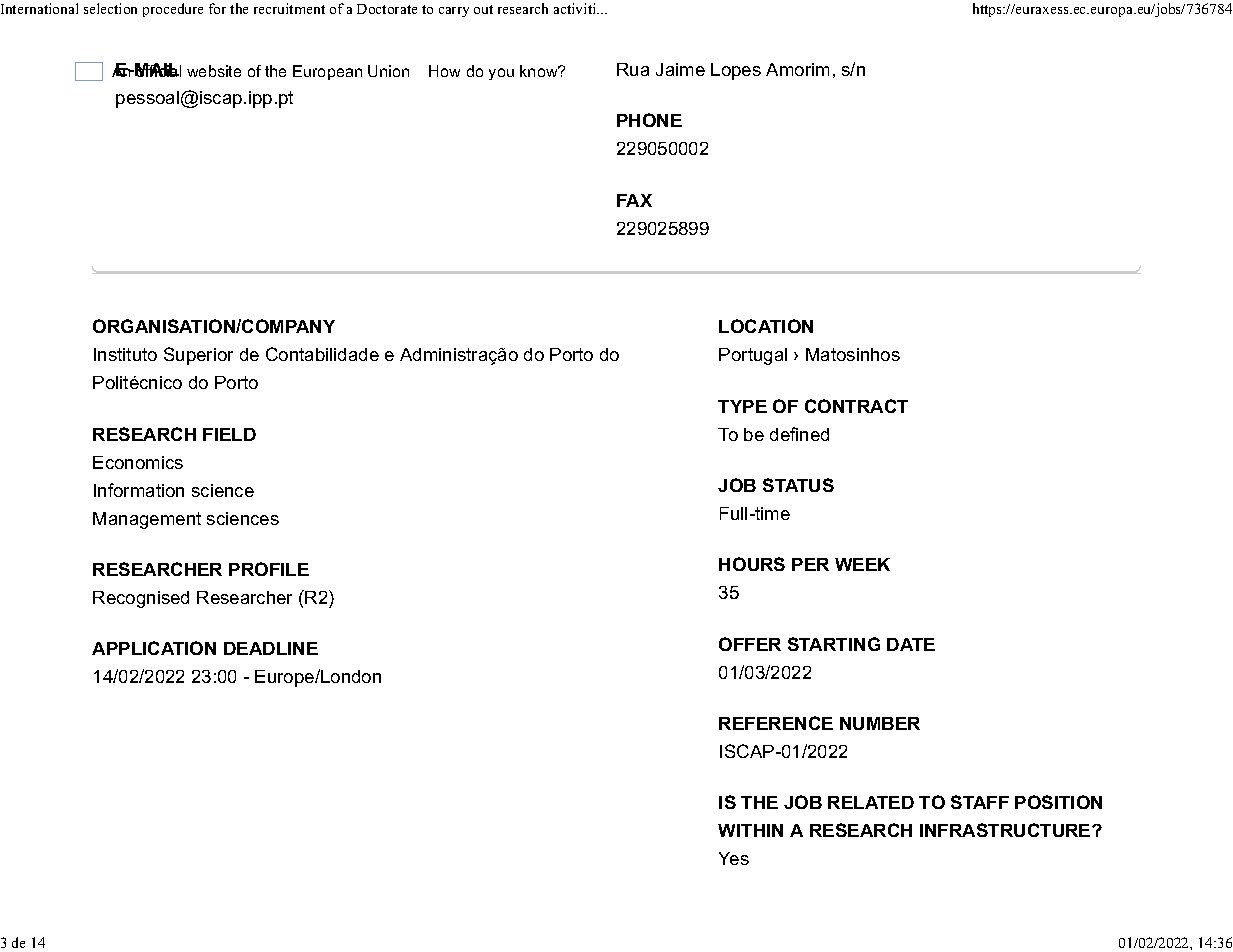  Describe the element at coordinates (750, 644) in the screenshot. I see `OFFER` at that location.
